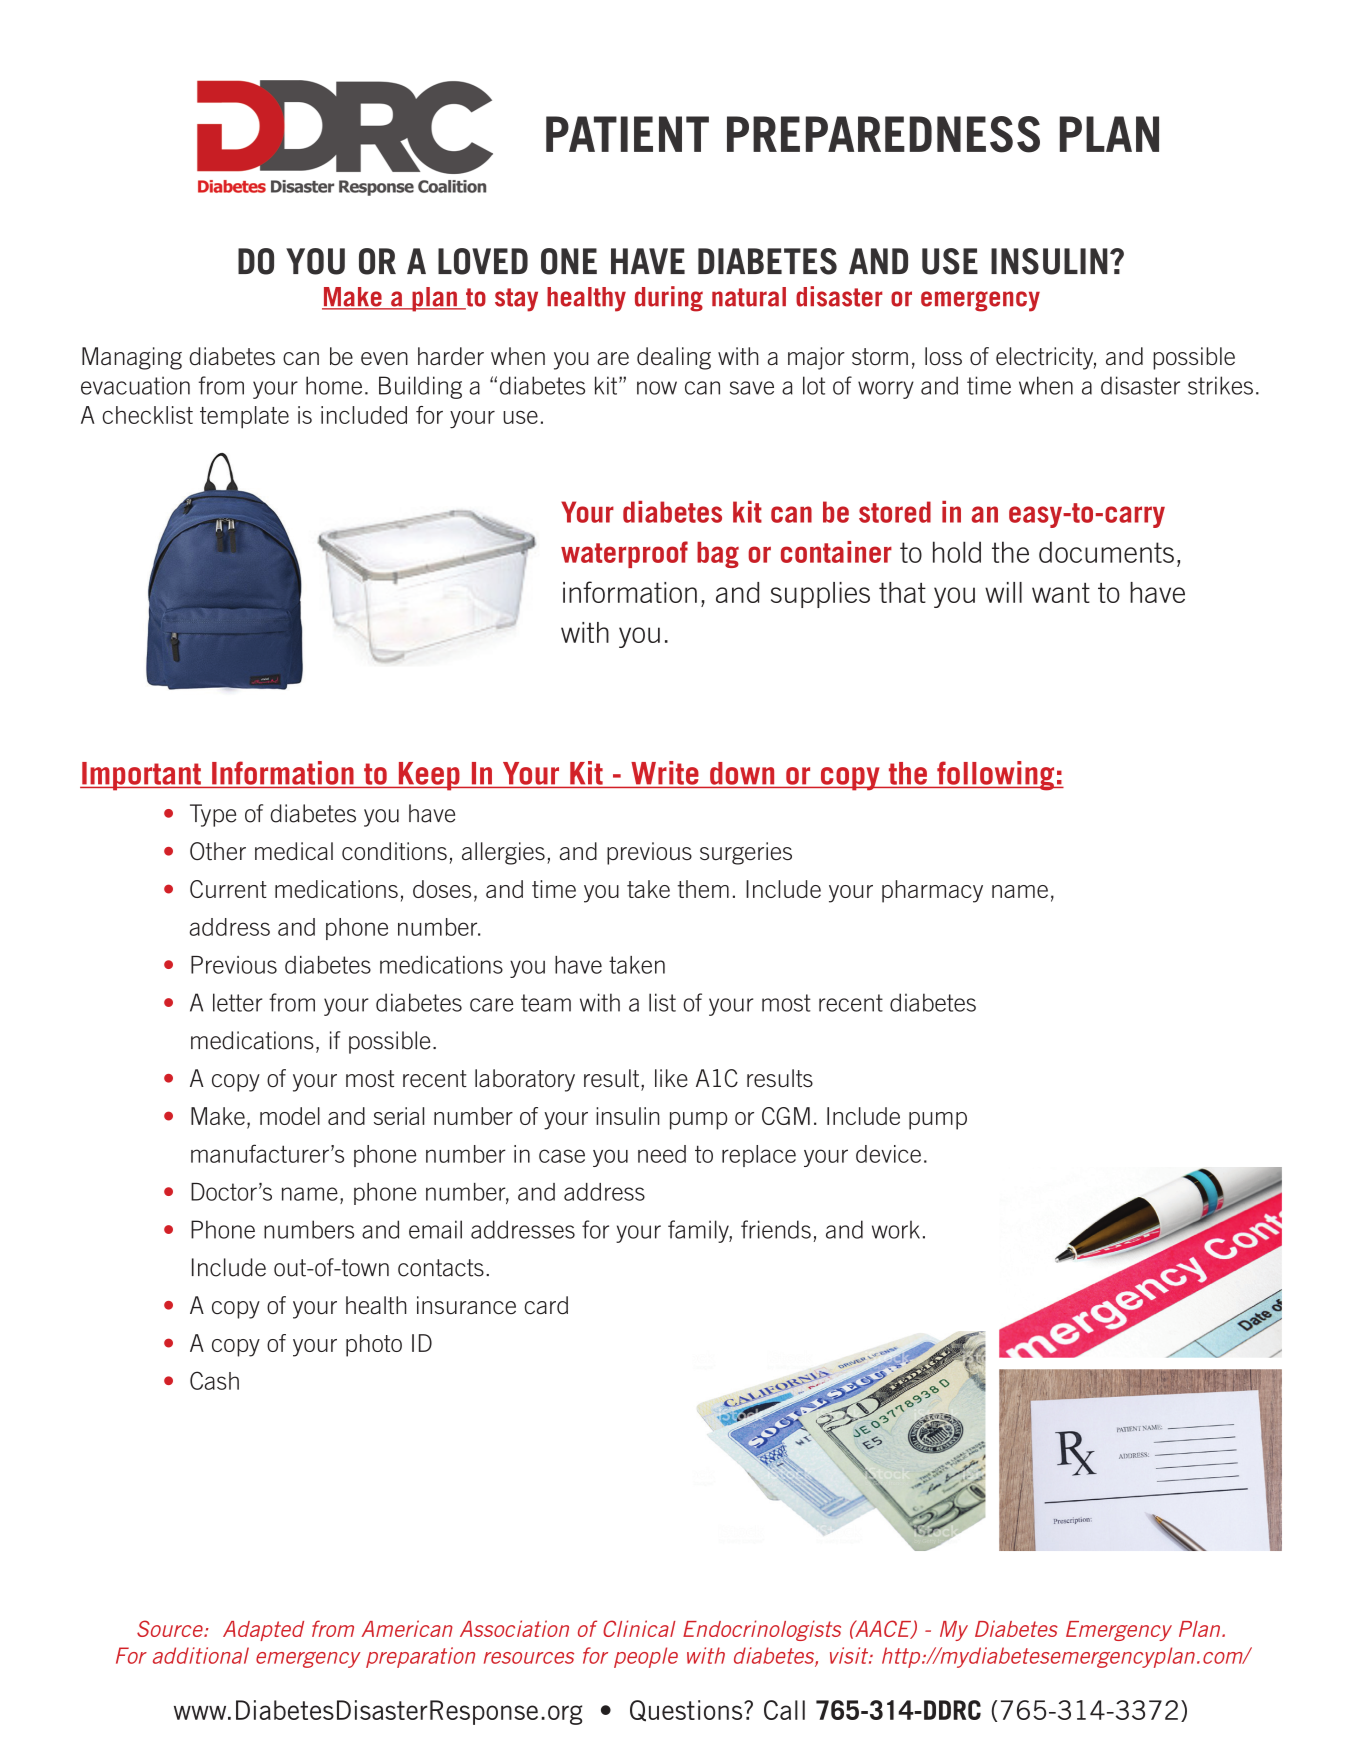 Image resolution: width=1362 pixels, height=1763 pixels. Describe the element at coordinates (1106, 552) in the screenshot. I see `documents` at that location.
